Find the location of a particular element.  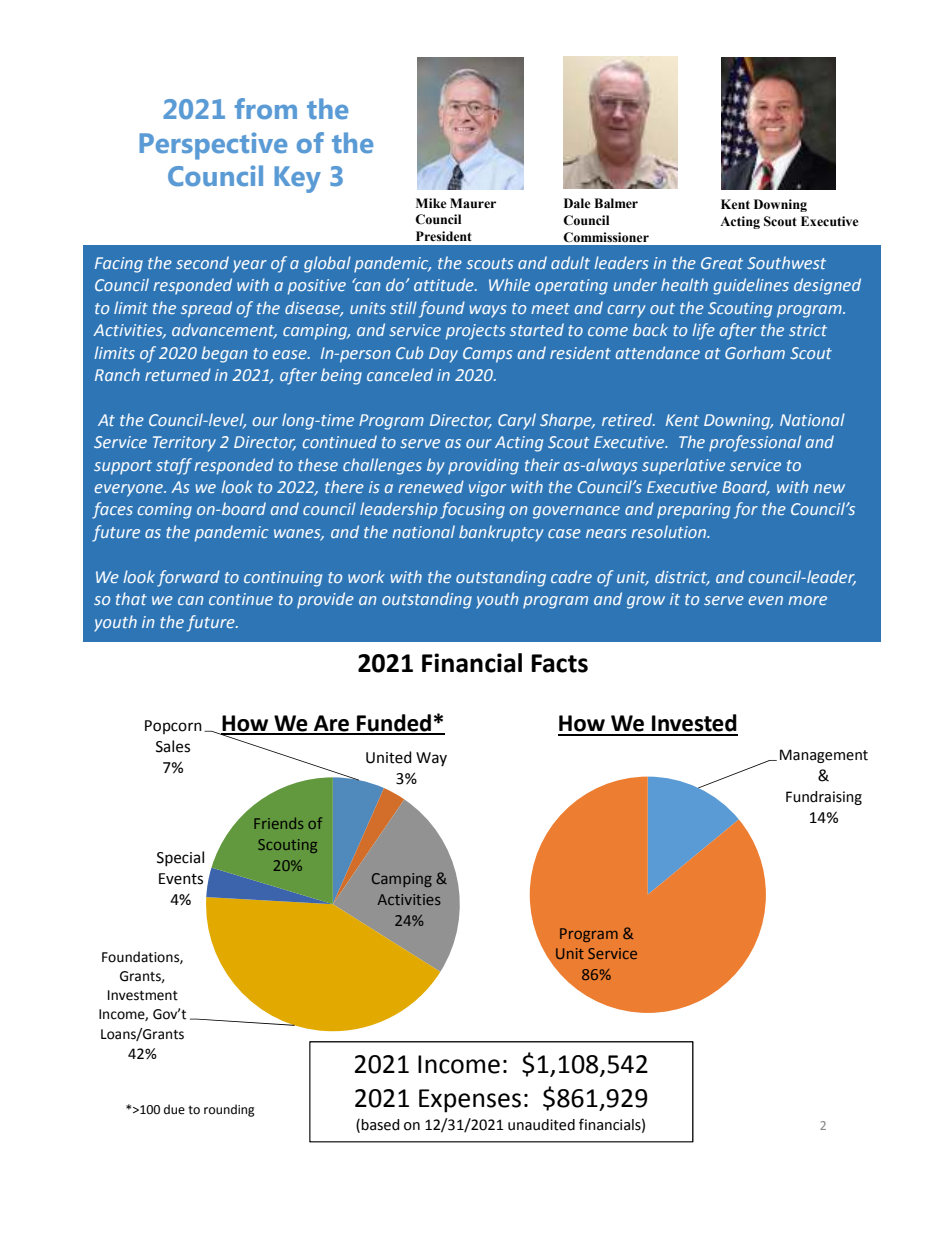

Territory is located at coordinates (184, 444).
